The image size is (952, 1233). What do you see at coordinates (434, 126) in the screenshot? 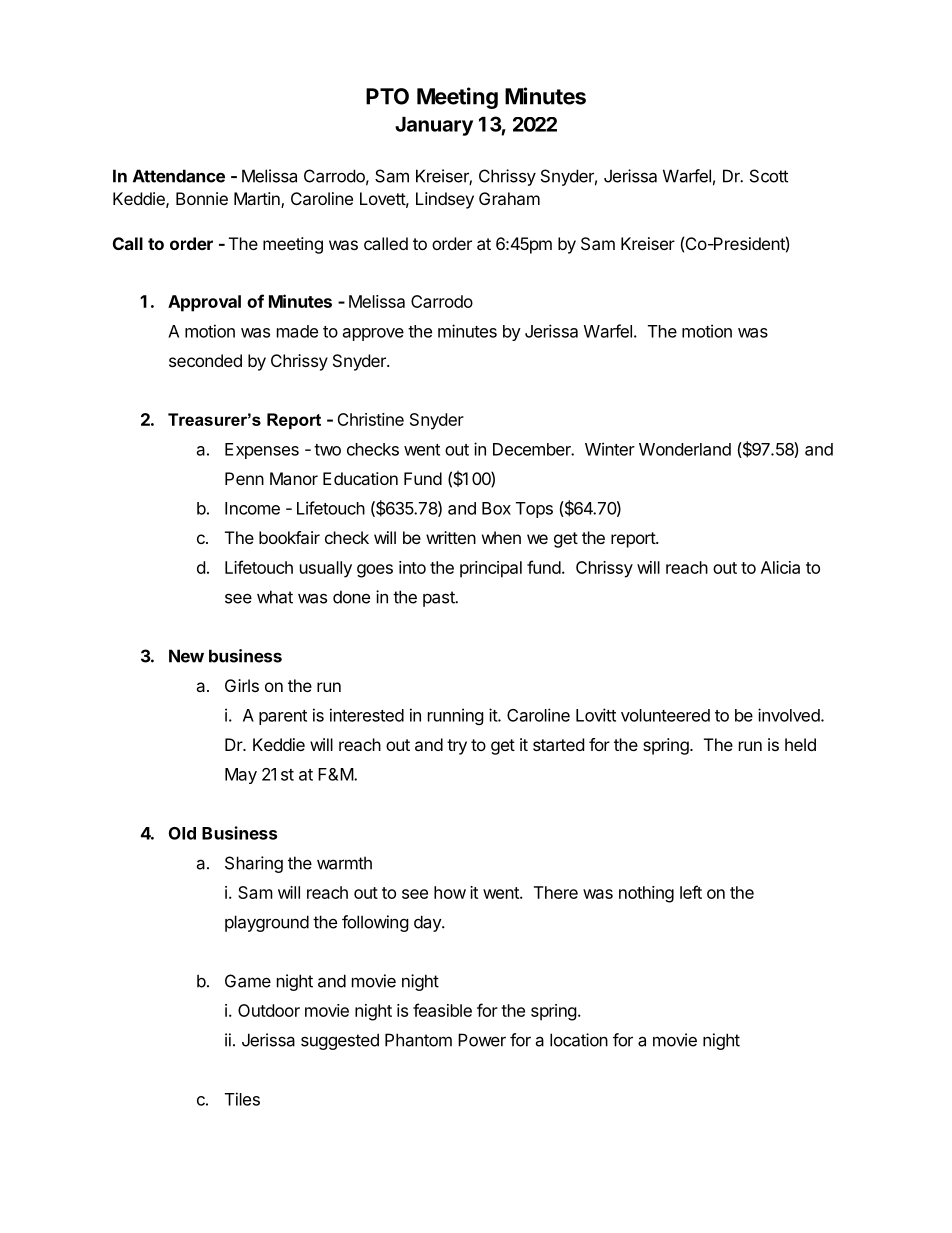
I see `January` at bounding box center [434, 126].
